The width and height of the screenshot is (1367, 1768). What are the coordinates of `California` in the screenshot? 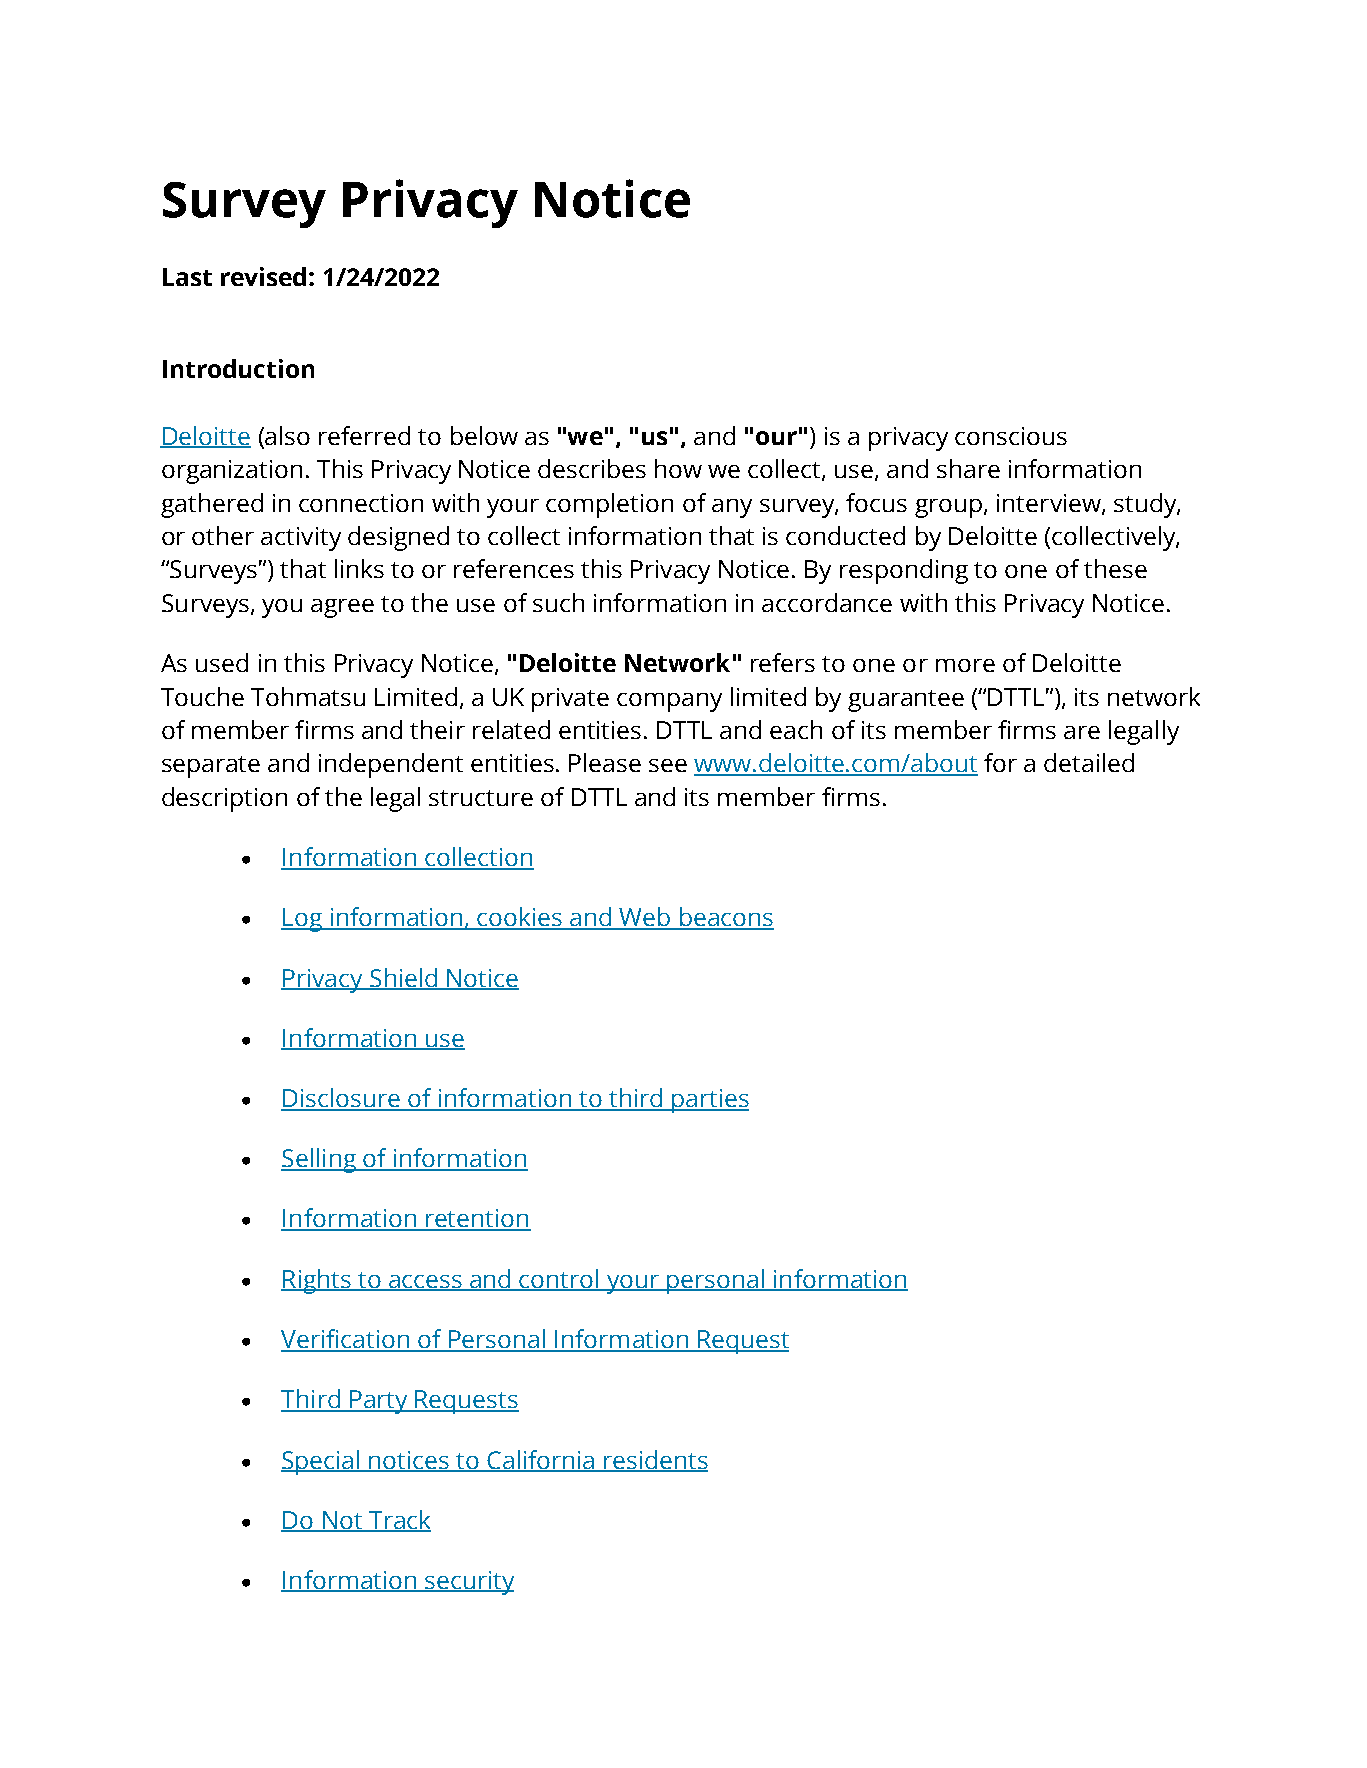 It's located at (541, 1460).
